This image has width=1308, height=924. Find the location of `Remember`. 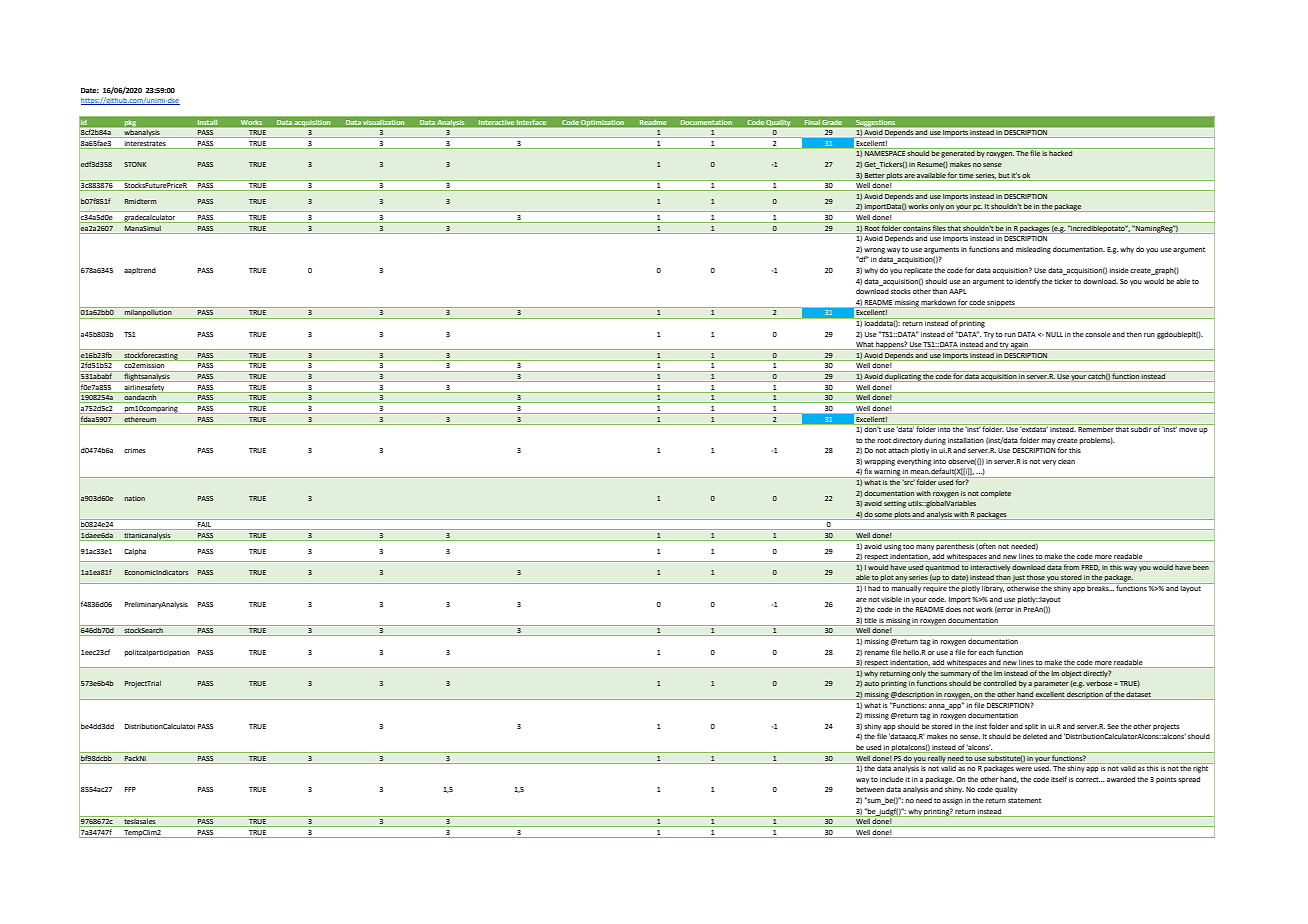

Remember is located at coordinates (1096, 428).
